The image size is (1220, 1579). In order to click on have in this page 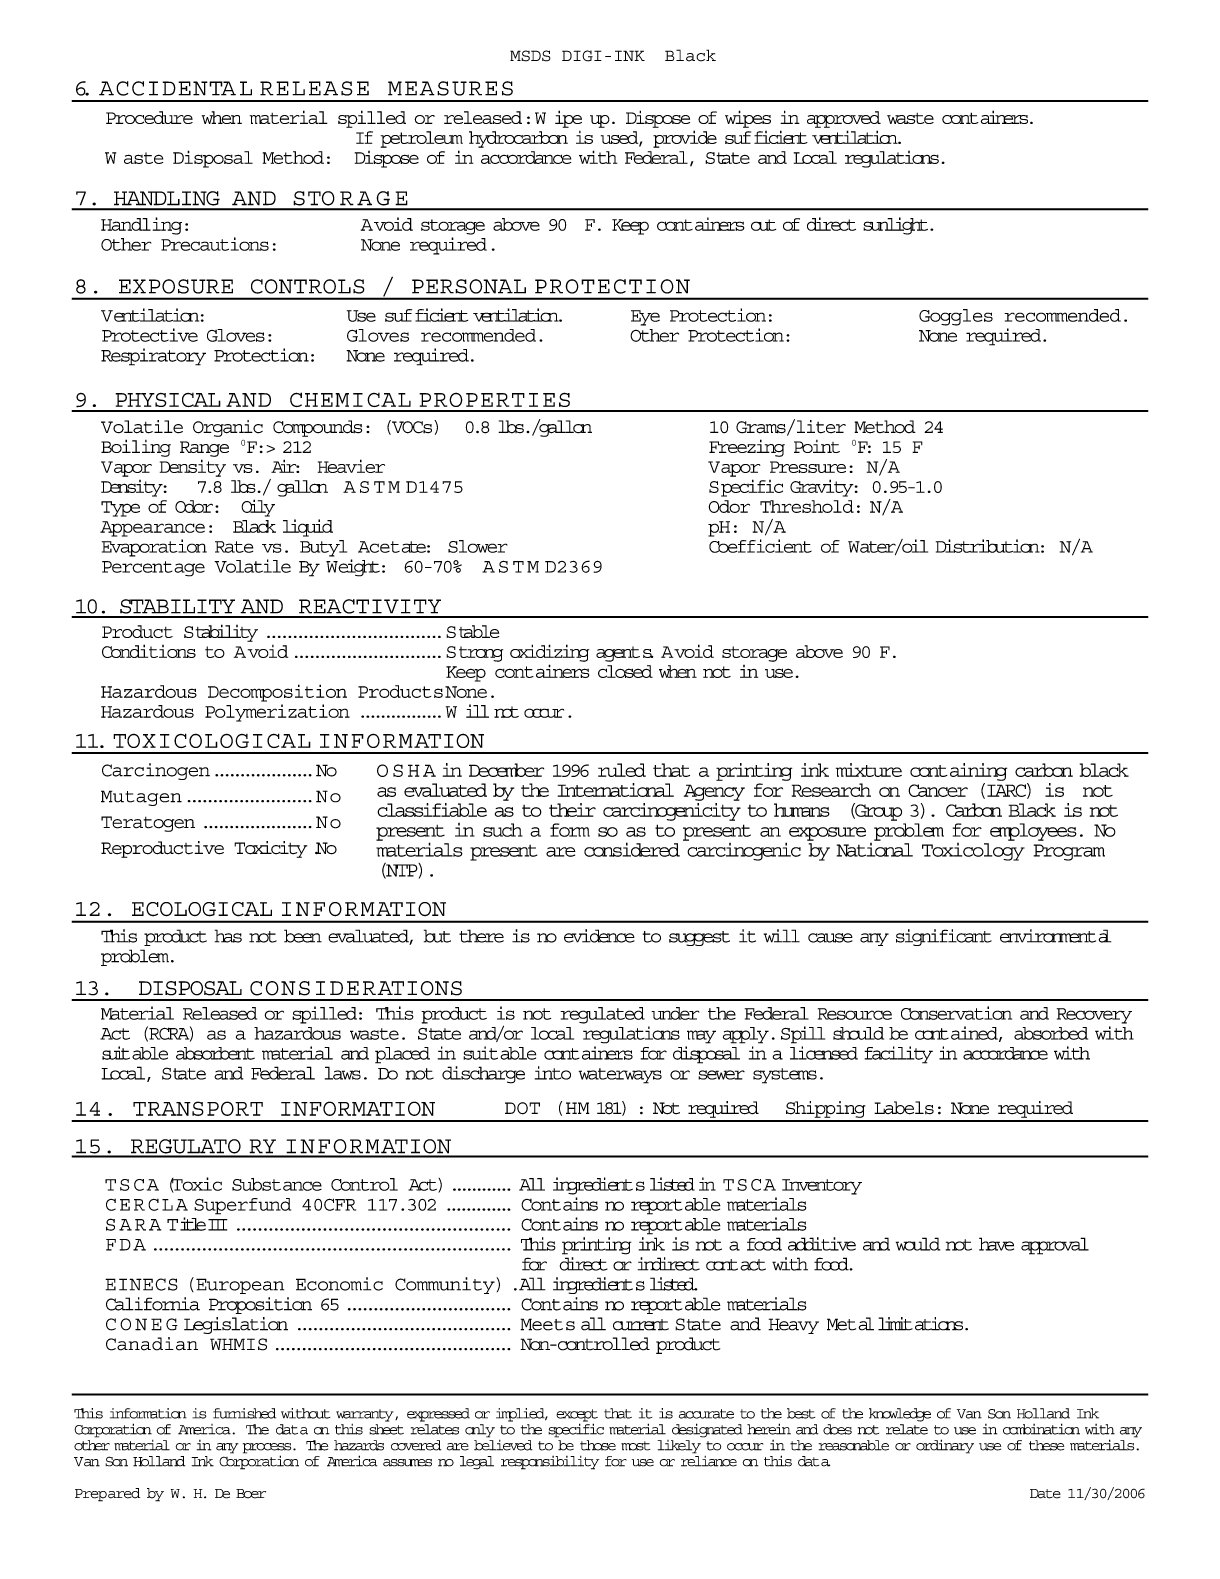, I will do `click(996, 1244)`.
